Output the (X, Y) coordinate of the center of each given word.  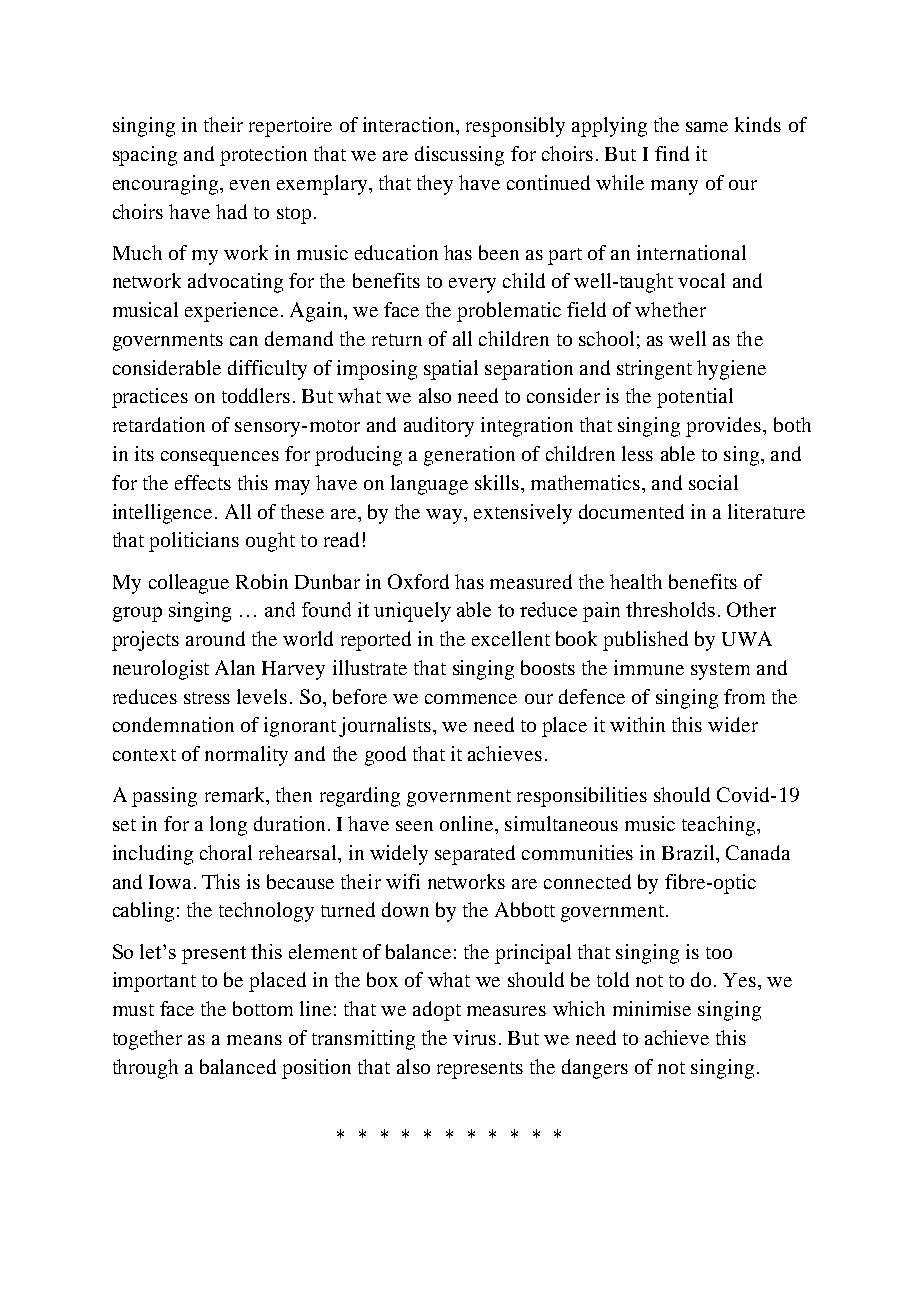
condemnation (173, 724)
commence (471, 699)
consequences (220, 458)
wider (733, 724)
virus (474, 1037)
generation (469, 456)
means (254, 1040)
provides (725, 427)
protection (263, 156)
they (435, 185)
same (707, 127)
